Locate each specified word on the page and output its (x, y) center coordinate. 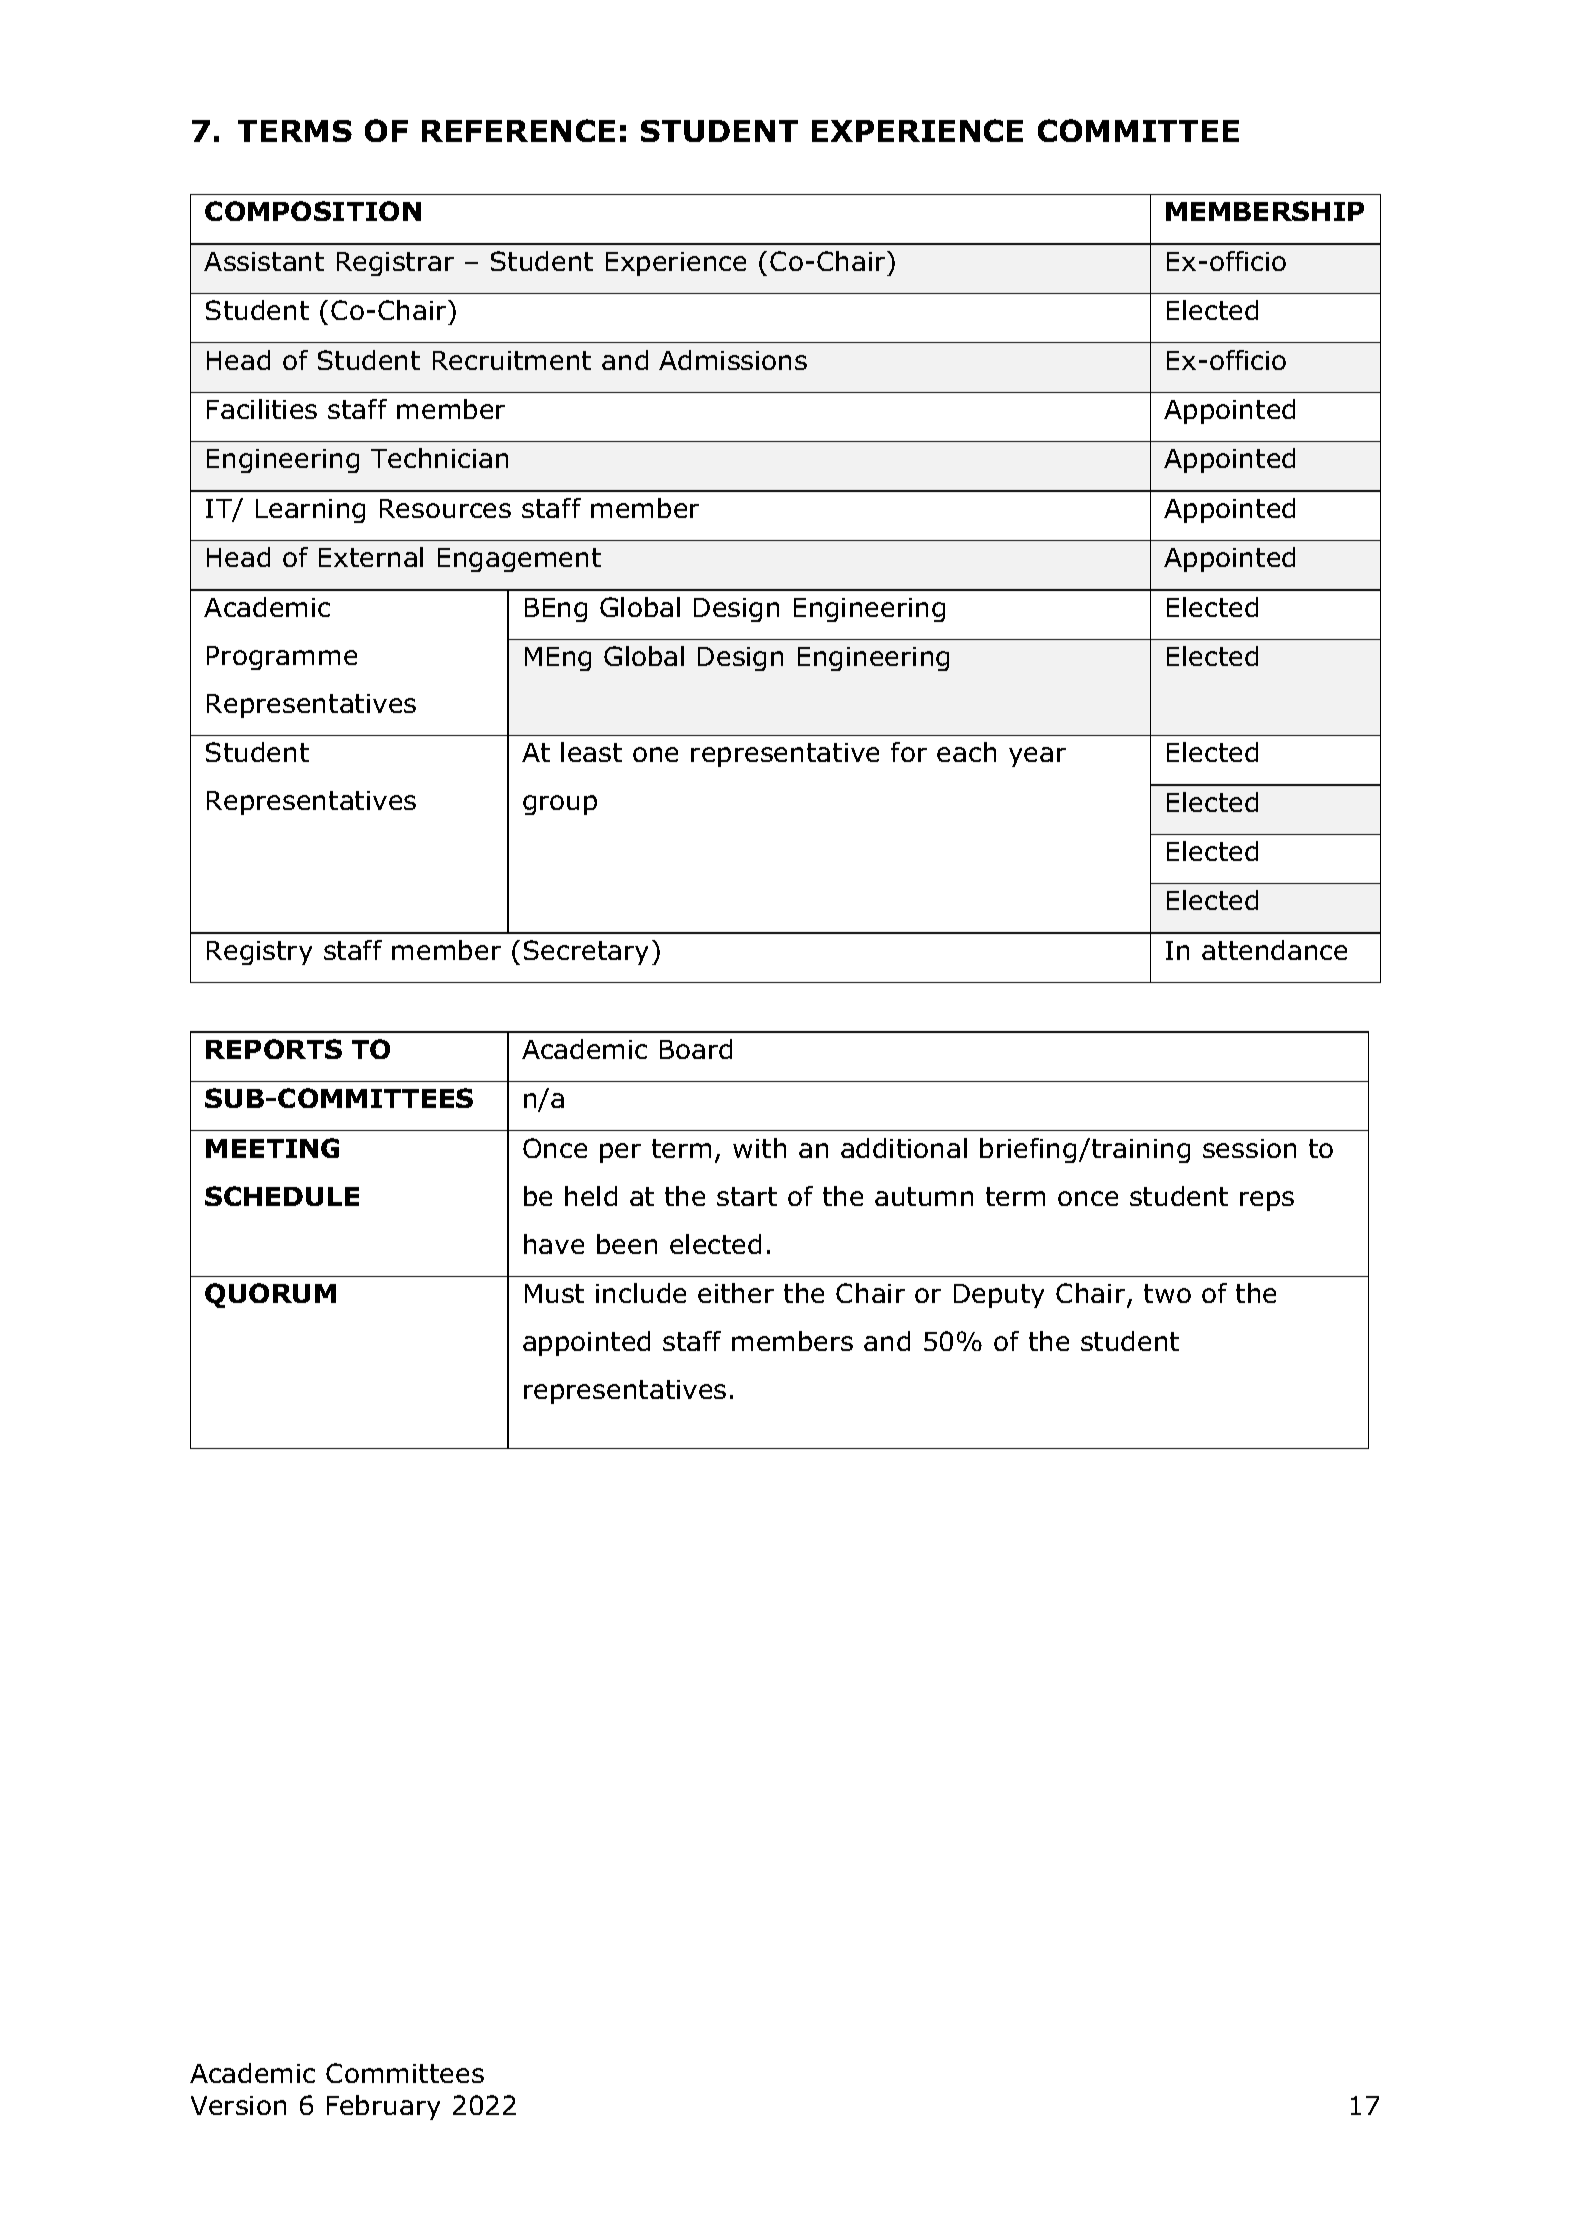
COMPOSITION (313, 211)
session (1249, 1148)
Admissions (733, 360)
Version (238, 2105)
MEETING (272, 1148)
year (1037, 757)
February (383, 2107)
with (759, 1148)
